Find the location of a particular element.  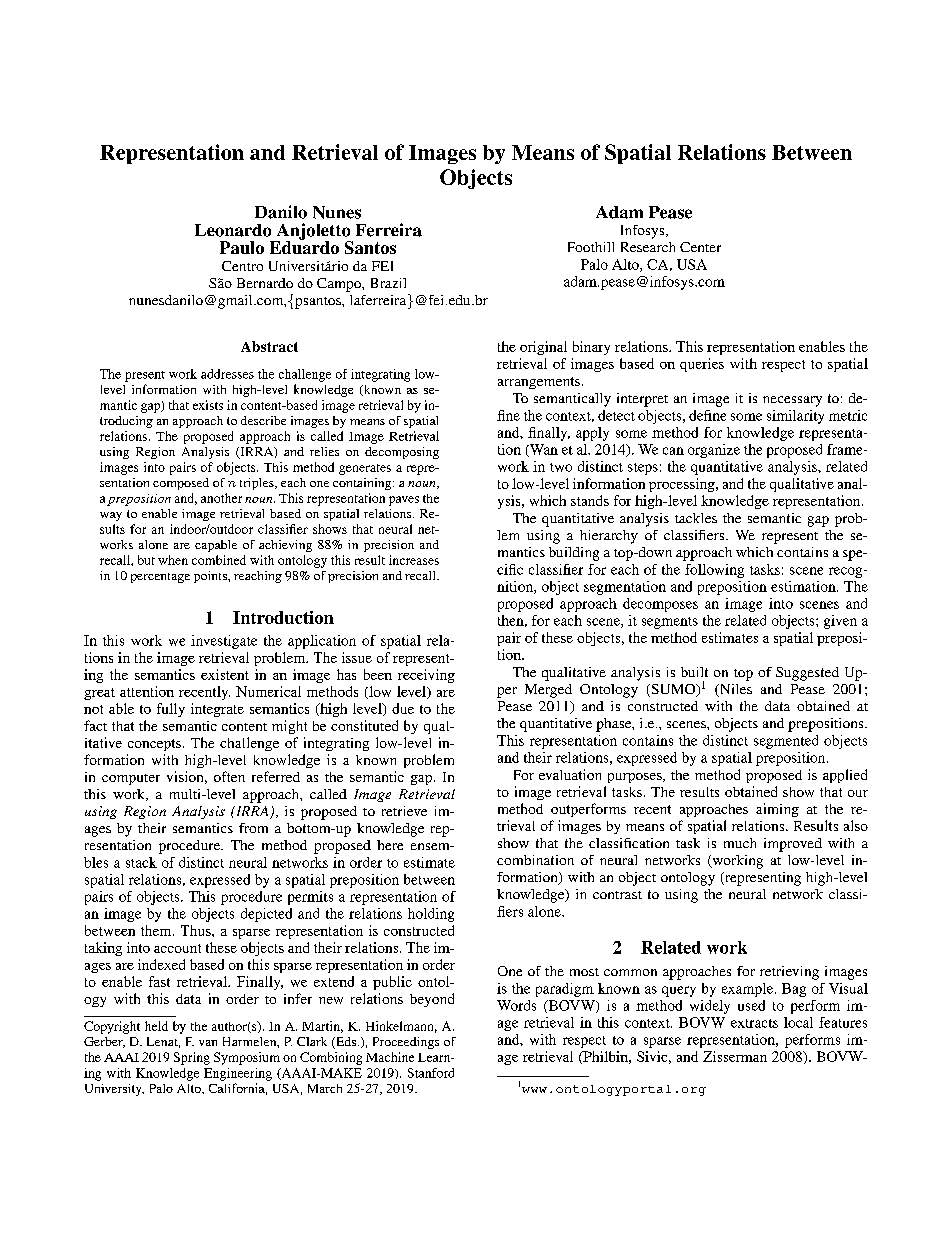

Center is located at coordinates (700, 247).
